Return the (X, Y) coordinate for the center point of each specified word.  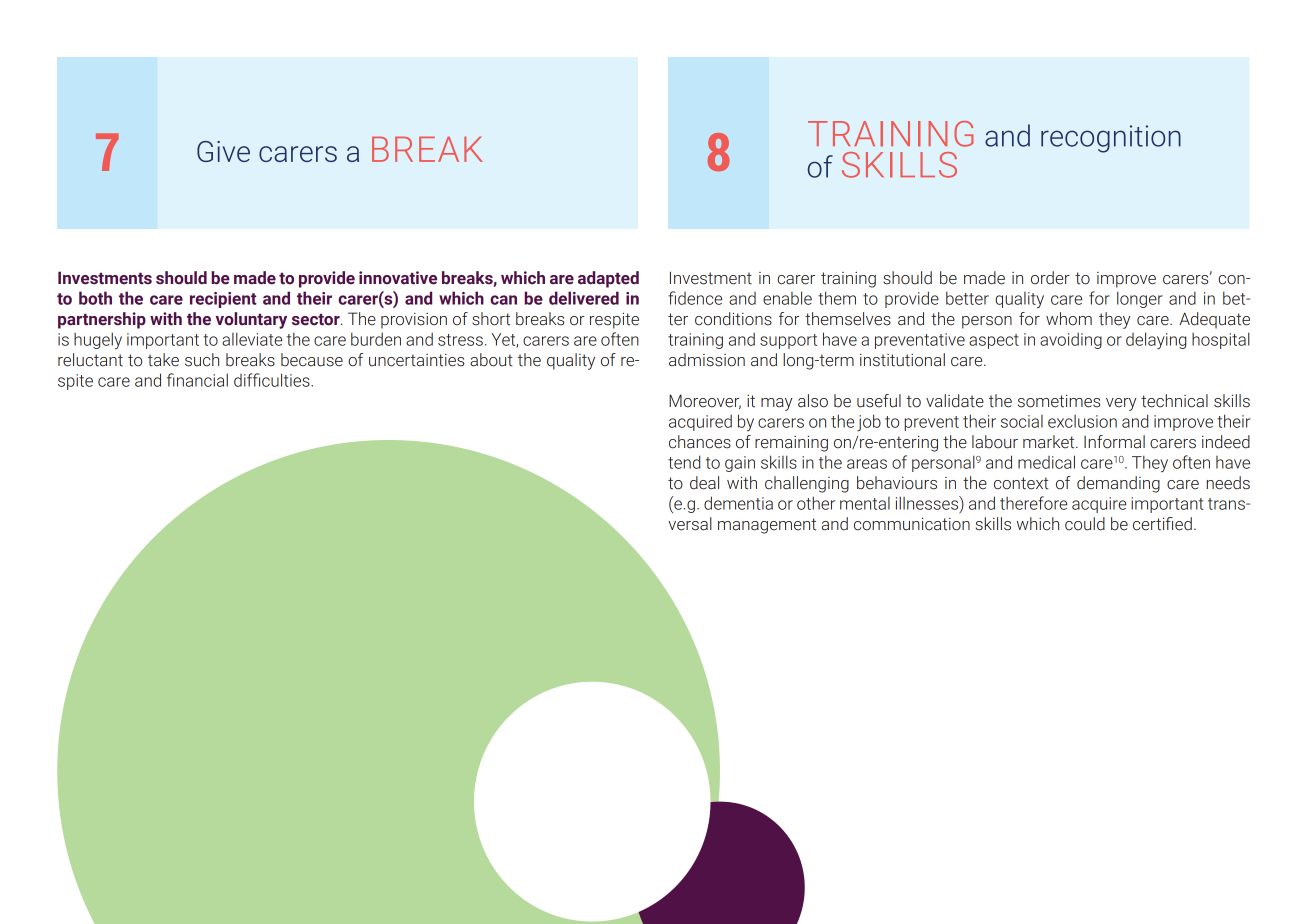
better (967, 298)
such (202, 360)
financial (197, 380)
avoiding (1071, 340)
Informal (1114, 442)
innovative (398, 278)
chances (700, 442)
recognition (1111, 139)
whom (1069, 319)
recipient (223, 300)
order (1050, 278)
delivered (584, 298)
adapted (608, 279)
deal (704, 483)
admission (707, 360)
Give (223, 151)
